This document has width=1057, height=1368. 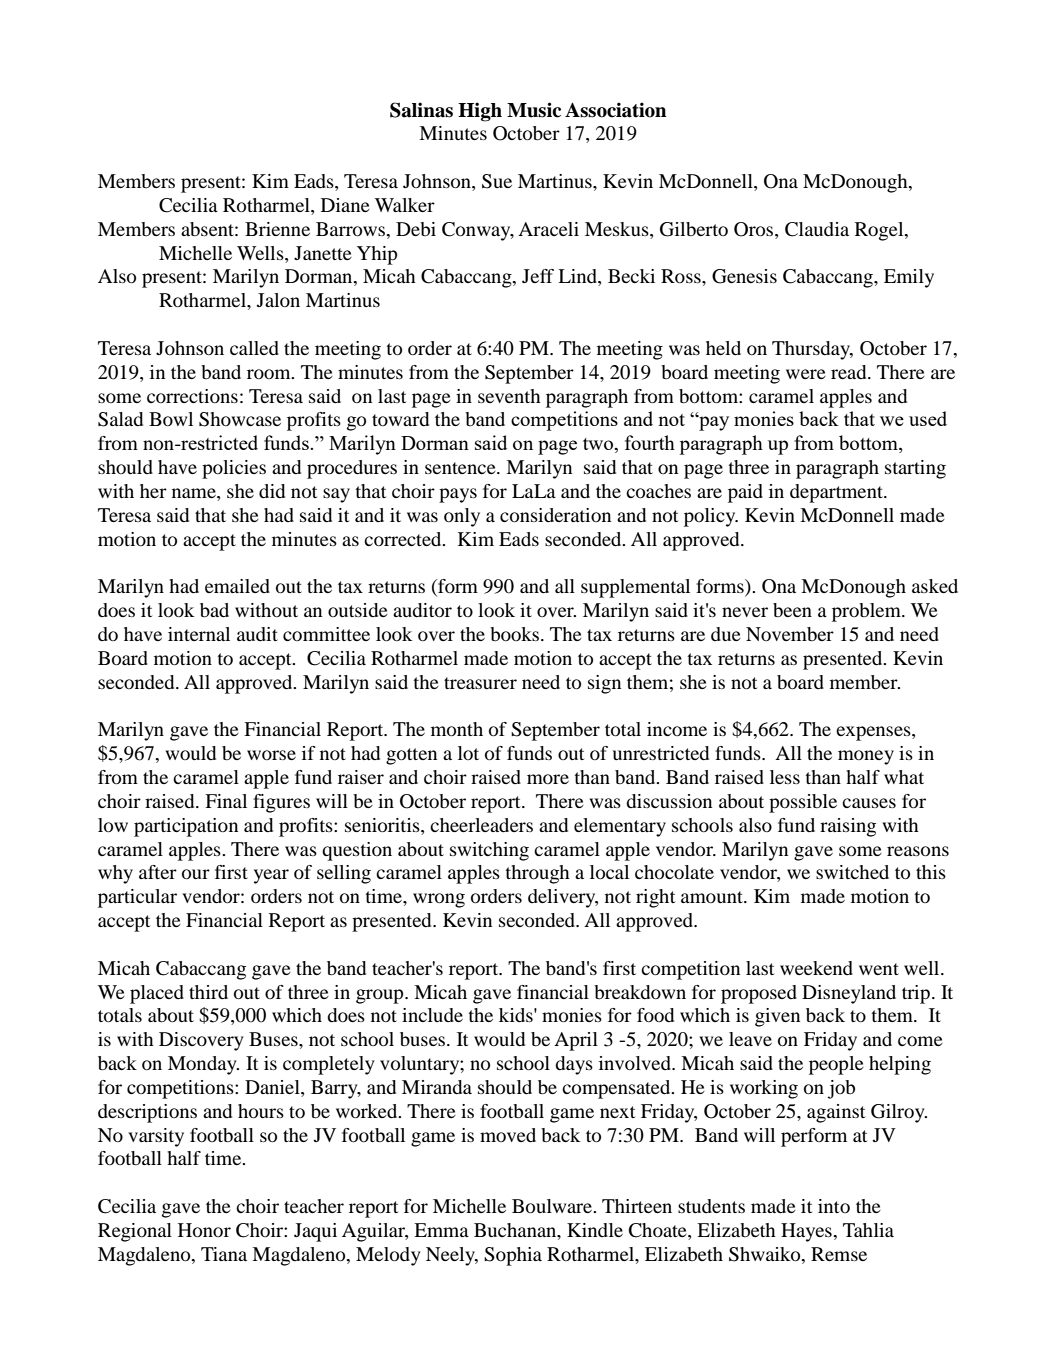 I want to click on third, so click(x=208, y=992).
